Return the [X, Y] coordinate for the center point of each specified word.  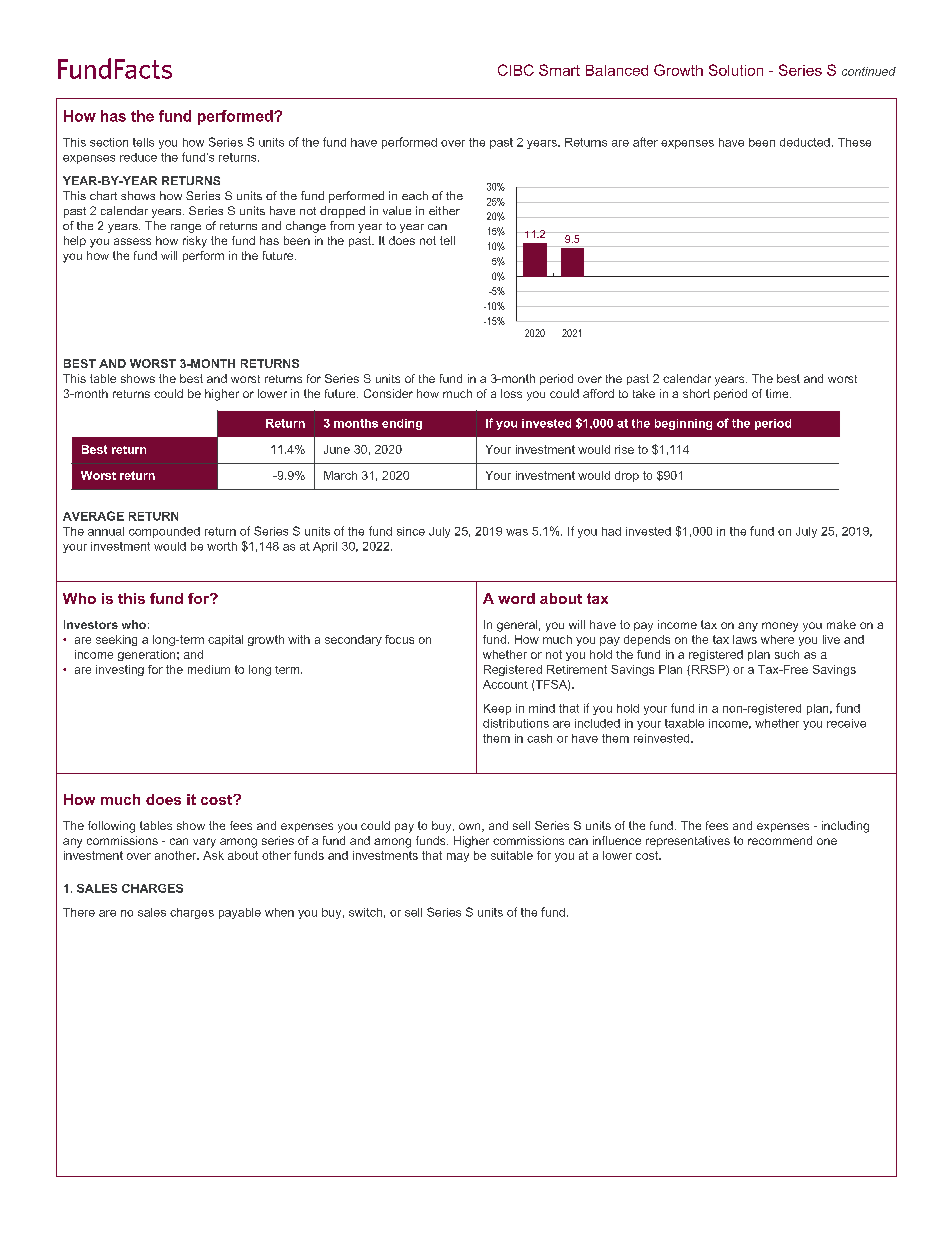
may [458, 857]
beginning [683, 424]
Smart [559, 70]
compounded [164, 532]
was [517, 532]
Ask [213, 855]
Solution [736, 70]
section [109, 142]
